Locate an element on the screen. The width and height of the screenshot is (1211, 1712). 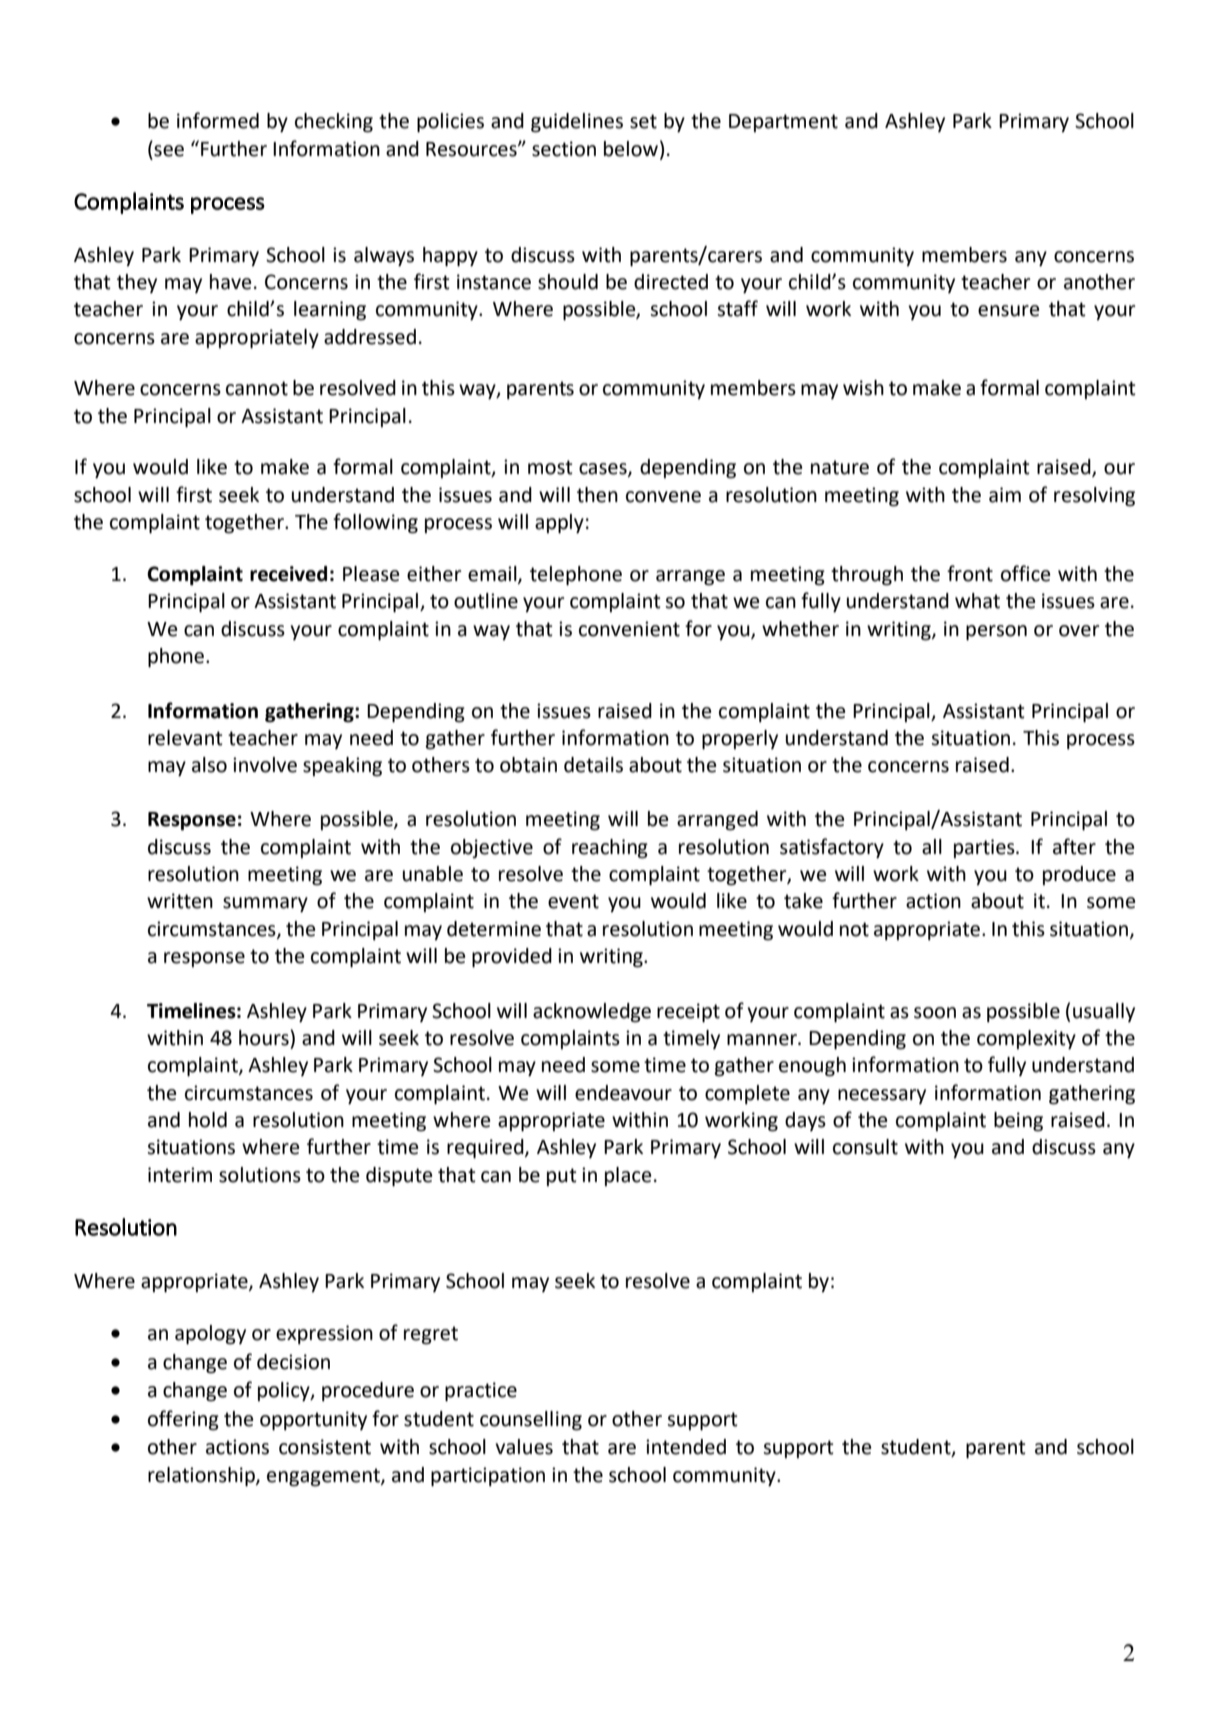
opportunity is located at coordinates (313, 1421).
